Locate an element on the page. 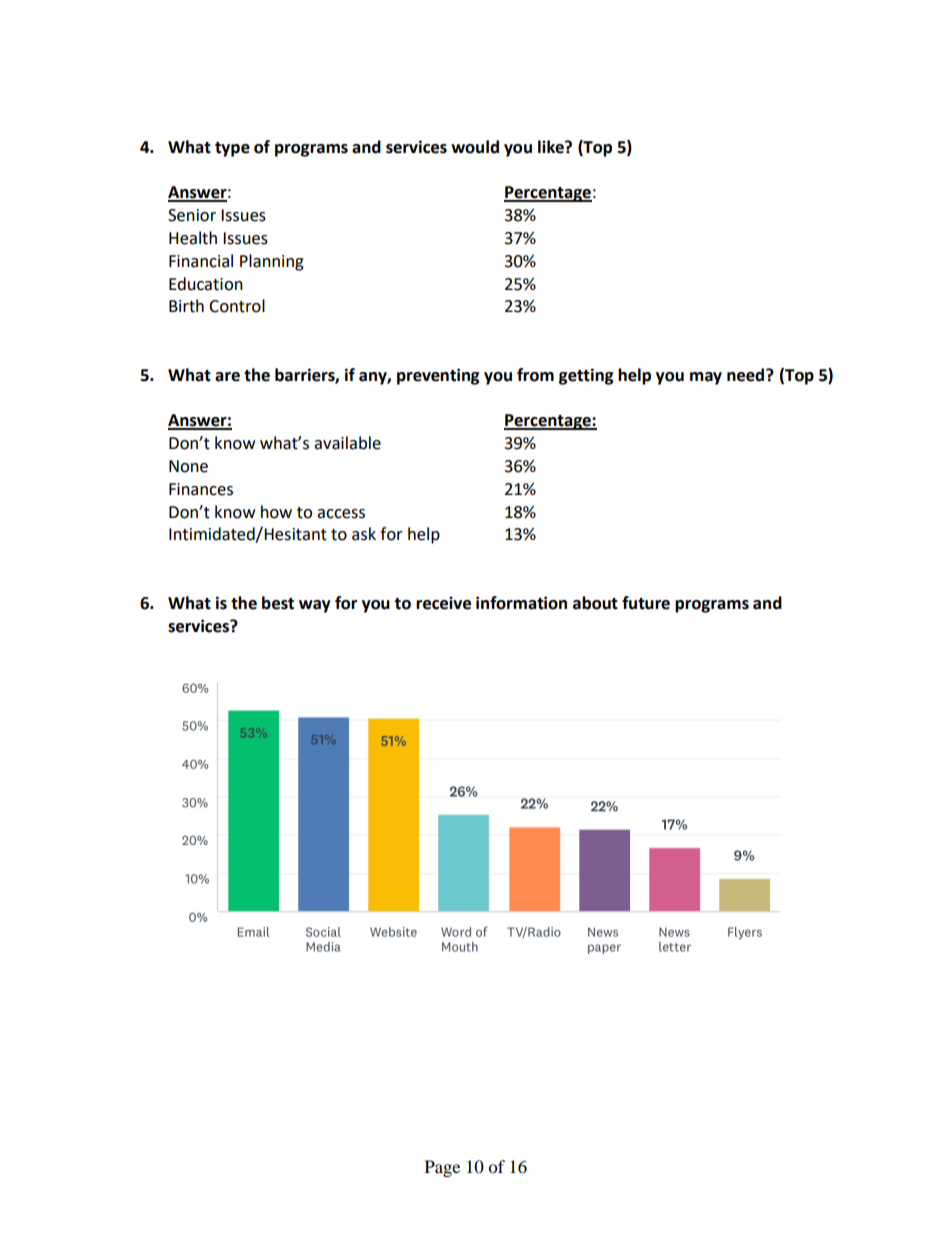 The height and width of the document is (1233, 952). access is located at coordinates (341, 514).
